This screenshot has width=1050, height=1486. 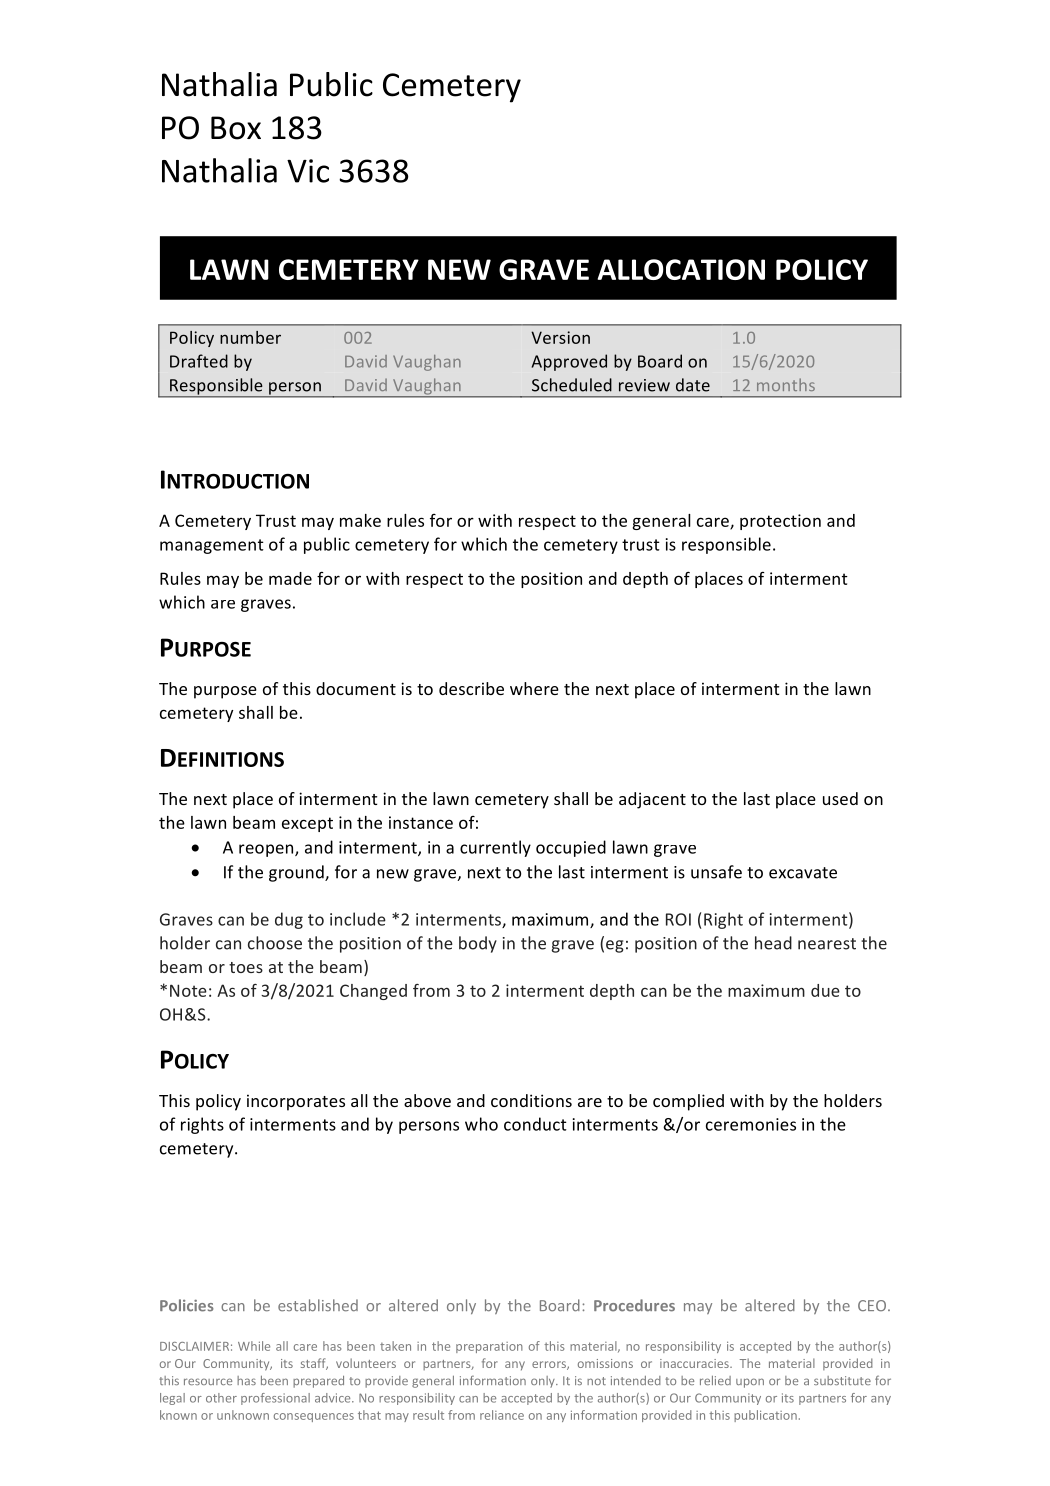 What do you see at coordinates (502, 1415) in the screenshot?
I see `reliance` at bounding box center [502, 1415].
